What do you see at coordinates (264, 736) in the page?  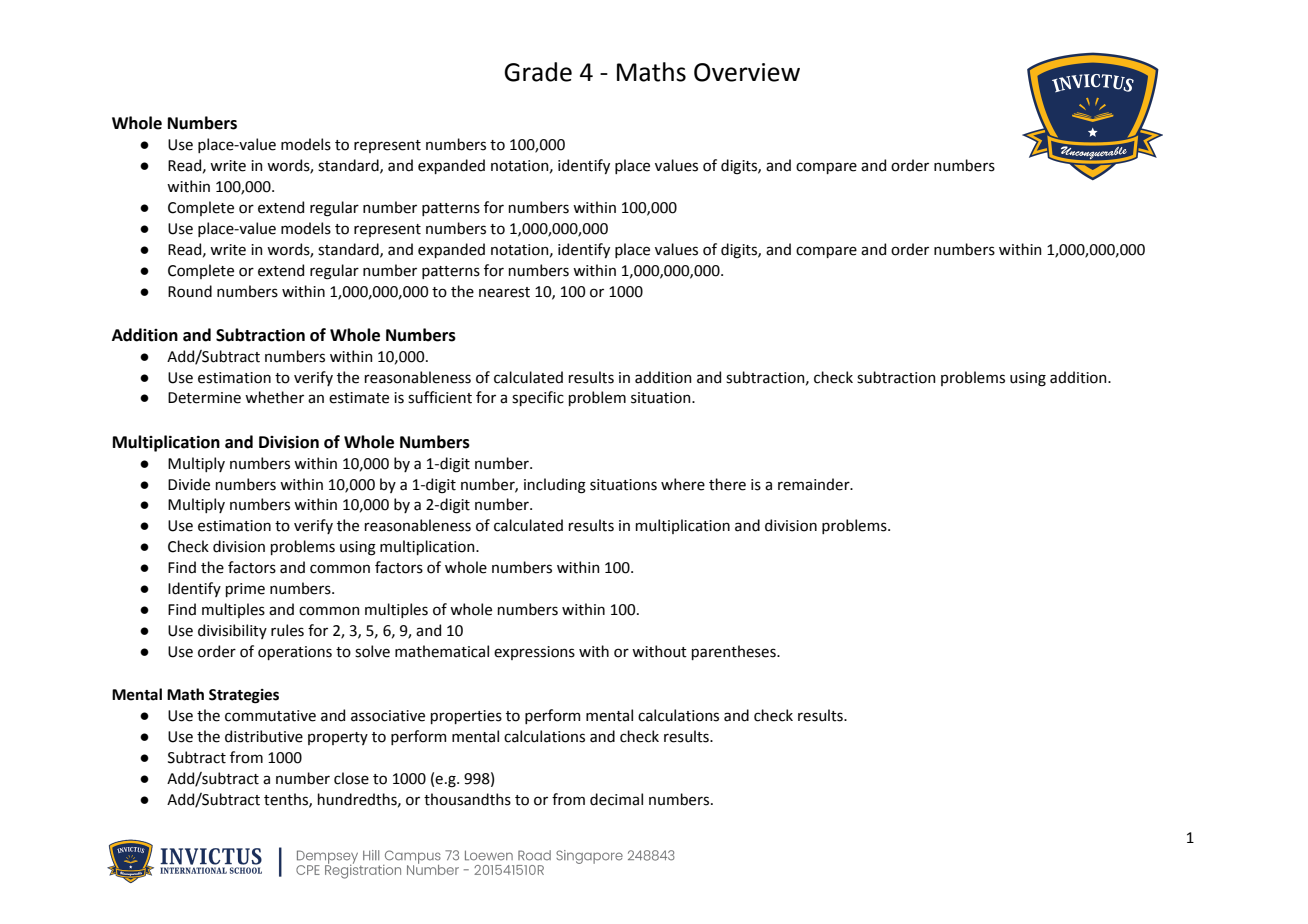 I see `distributive` at bounding box center [264, 736].
